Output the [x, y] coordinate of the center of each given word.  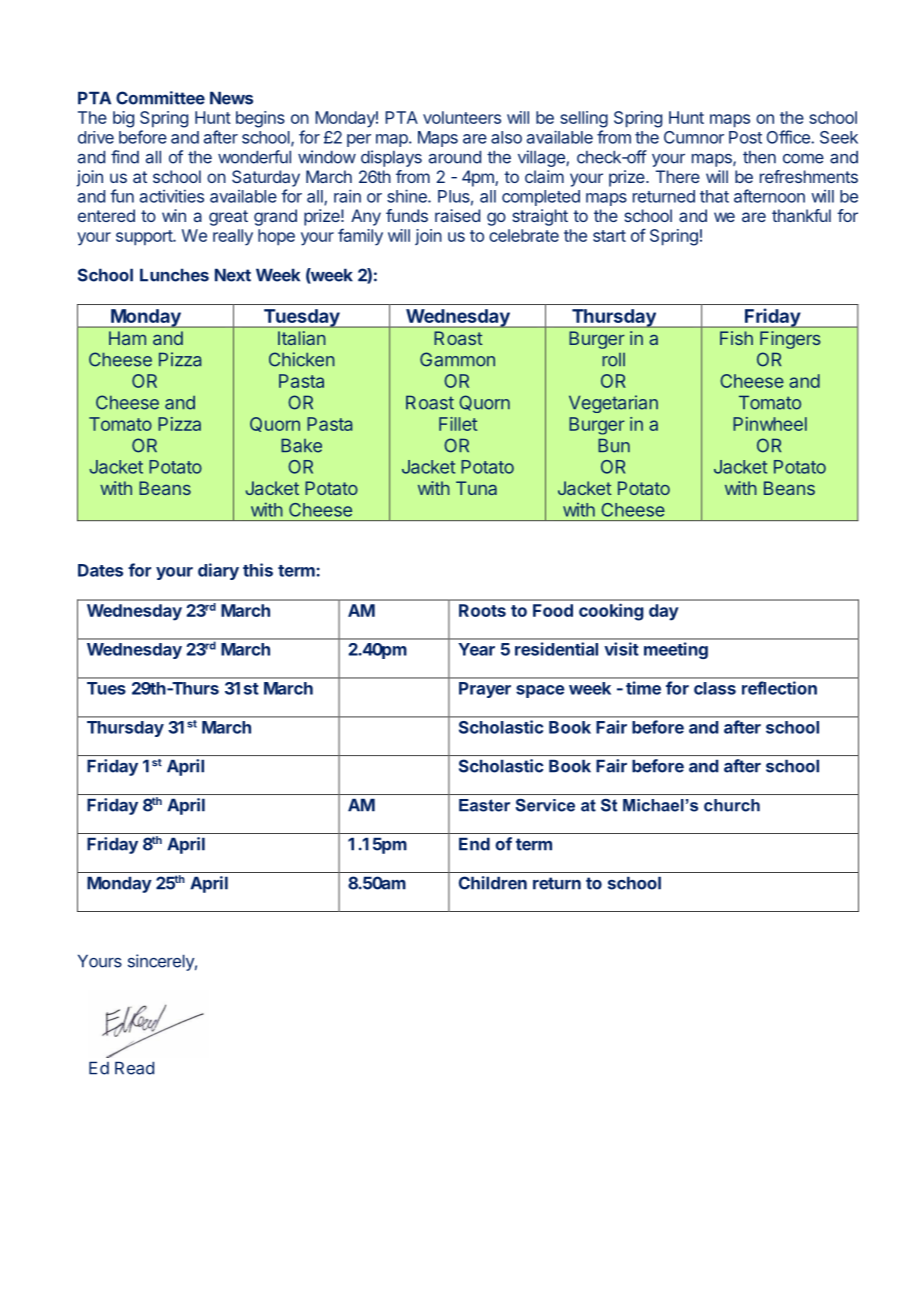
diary [218, 571]
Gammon [457, 359]
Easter [484, 805]
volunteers [462, 117]
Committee [160, 98]
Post [745, 137]
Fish [736, 338]
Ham [127, 338]
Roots [482, 610]
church [732, 805]
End [474, 844]
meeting [676, 650]
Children [493, 883]
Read [134, 1068]
